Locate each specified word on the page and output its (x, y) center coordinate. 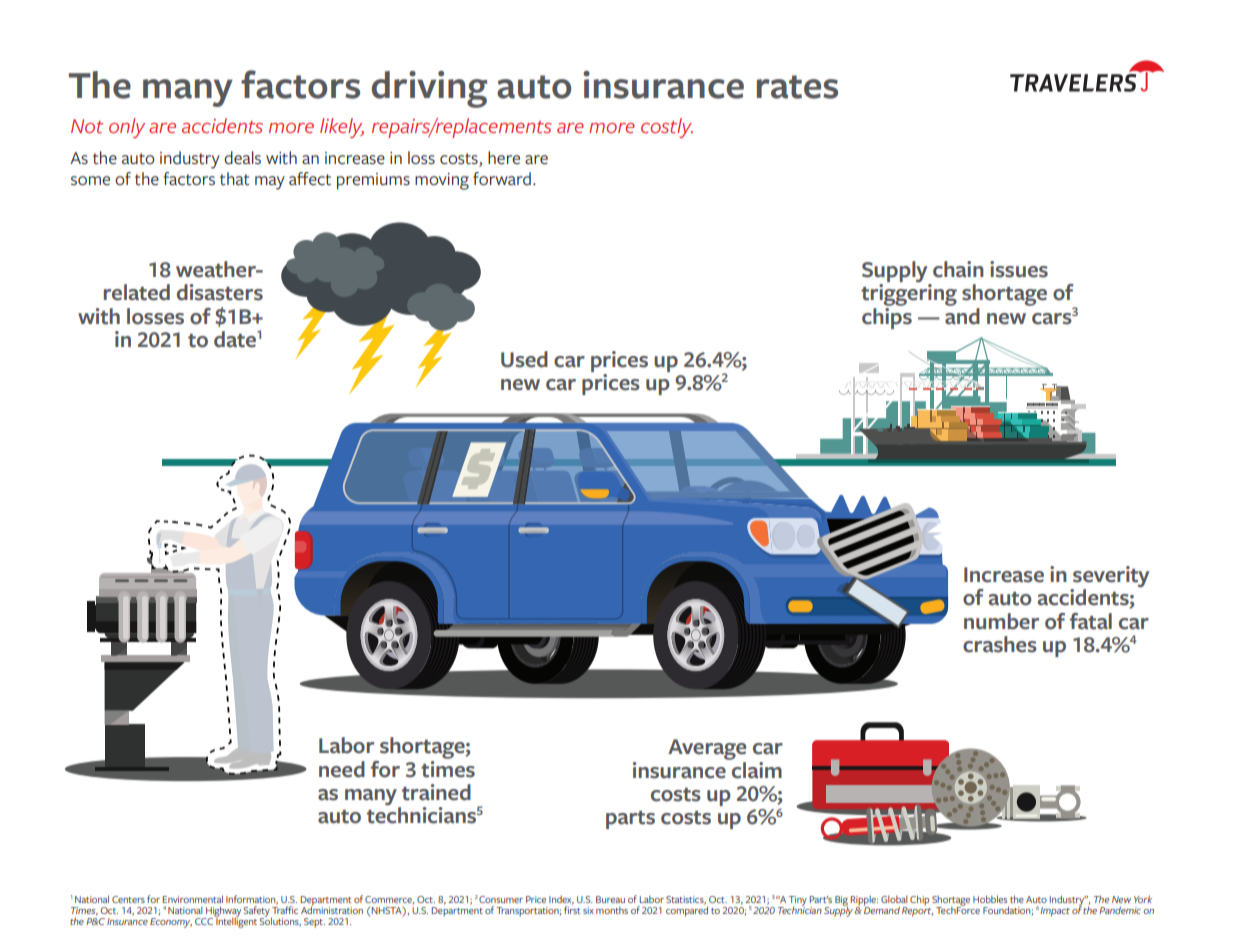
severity (1110, 578)
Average (707, 751)
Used (524, 359)
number (1001, 621)
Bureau (610, 899)
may (270, 183)
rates (797, 87)
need (342, 769)
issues (1019, 269)
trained (436, 792)
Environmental (192, 899)
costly (667, 128)
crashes (1000, 644)
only (127, 128)
